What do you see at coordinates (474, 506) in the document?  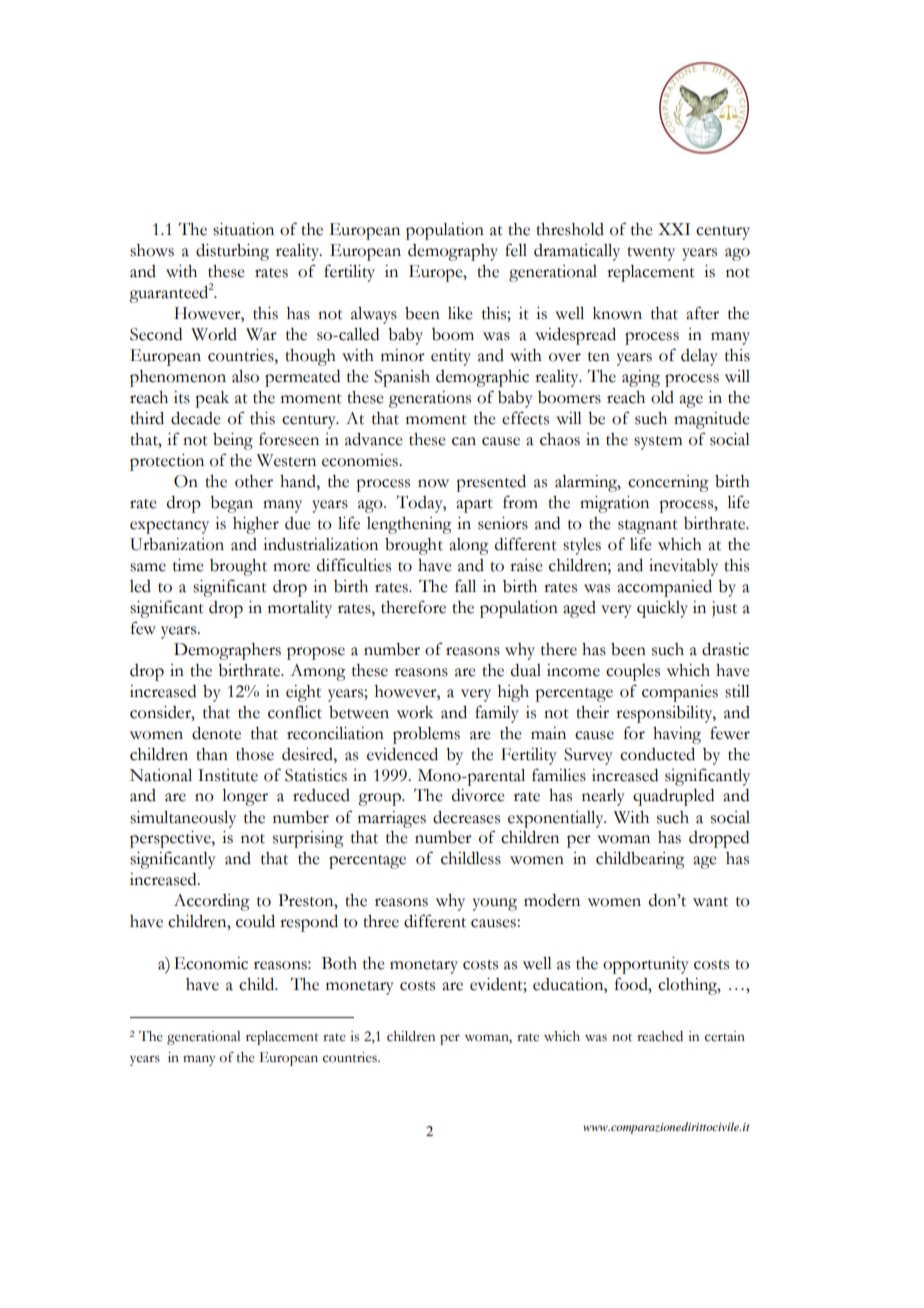 I see `apart` at bounding box center [474, 506].
